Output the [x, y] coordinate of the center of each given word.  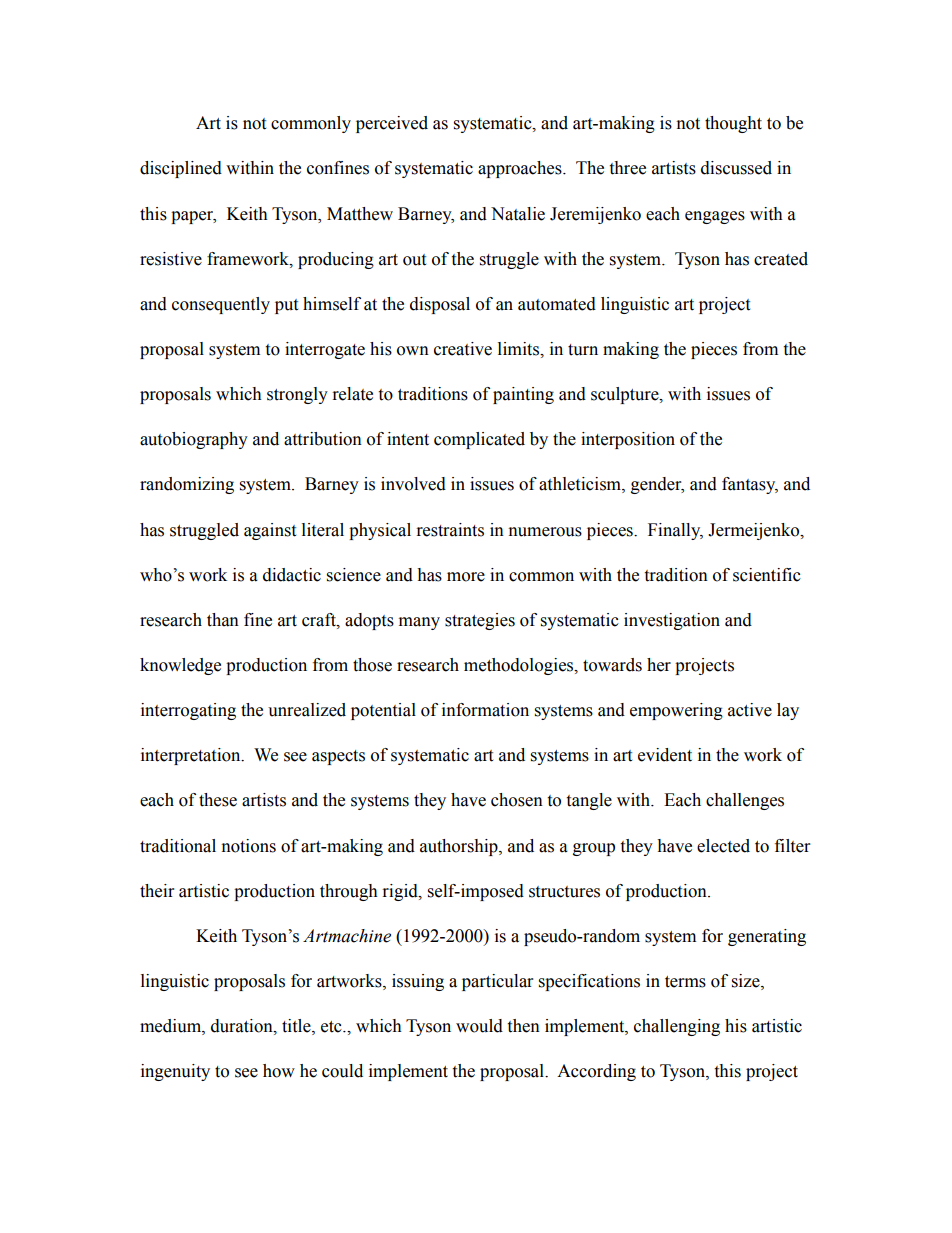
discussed [736, 168]
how [279, 1071]
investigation [672, 621]
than [223, 620]
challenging [677, 1027]
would [479, 1026]
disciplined [181, 169]
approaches [521, 169]
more [466, 577]
